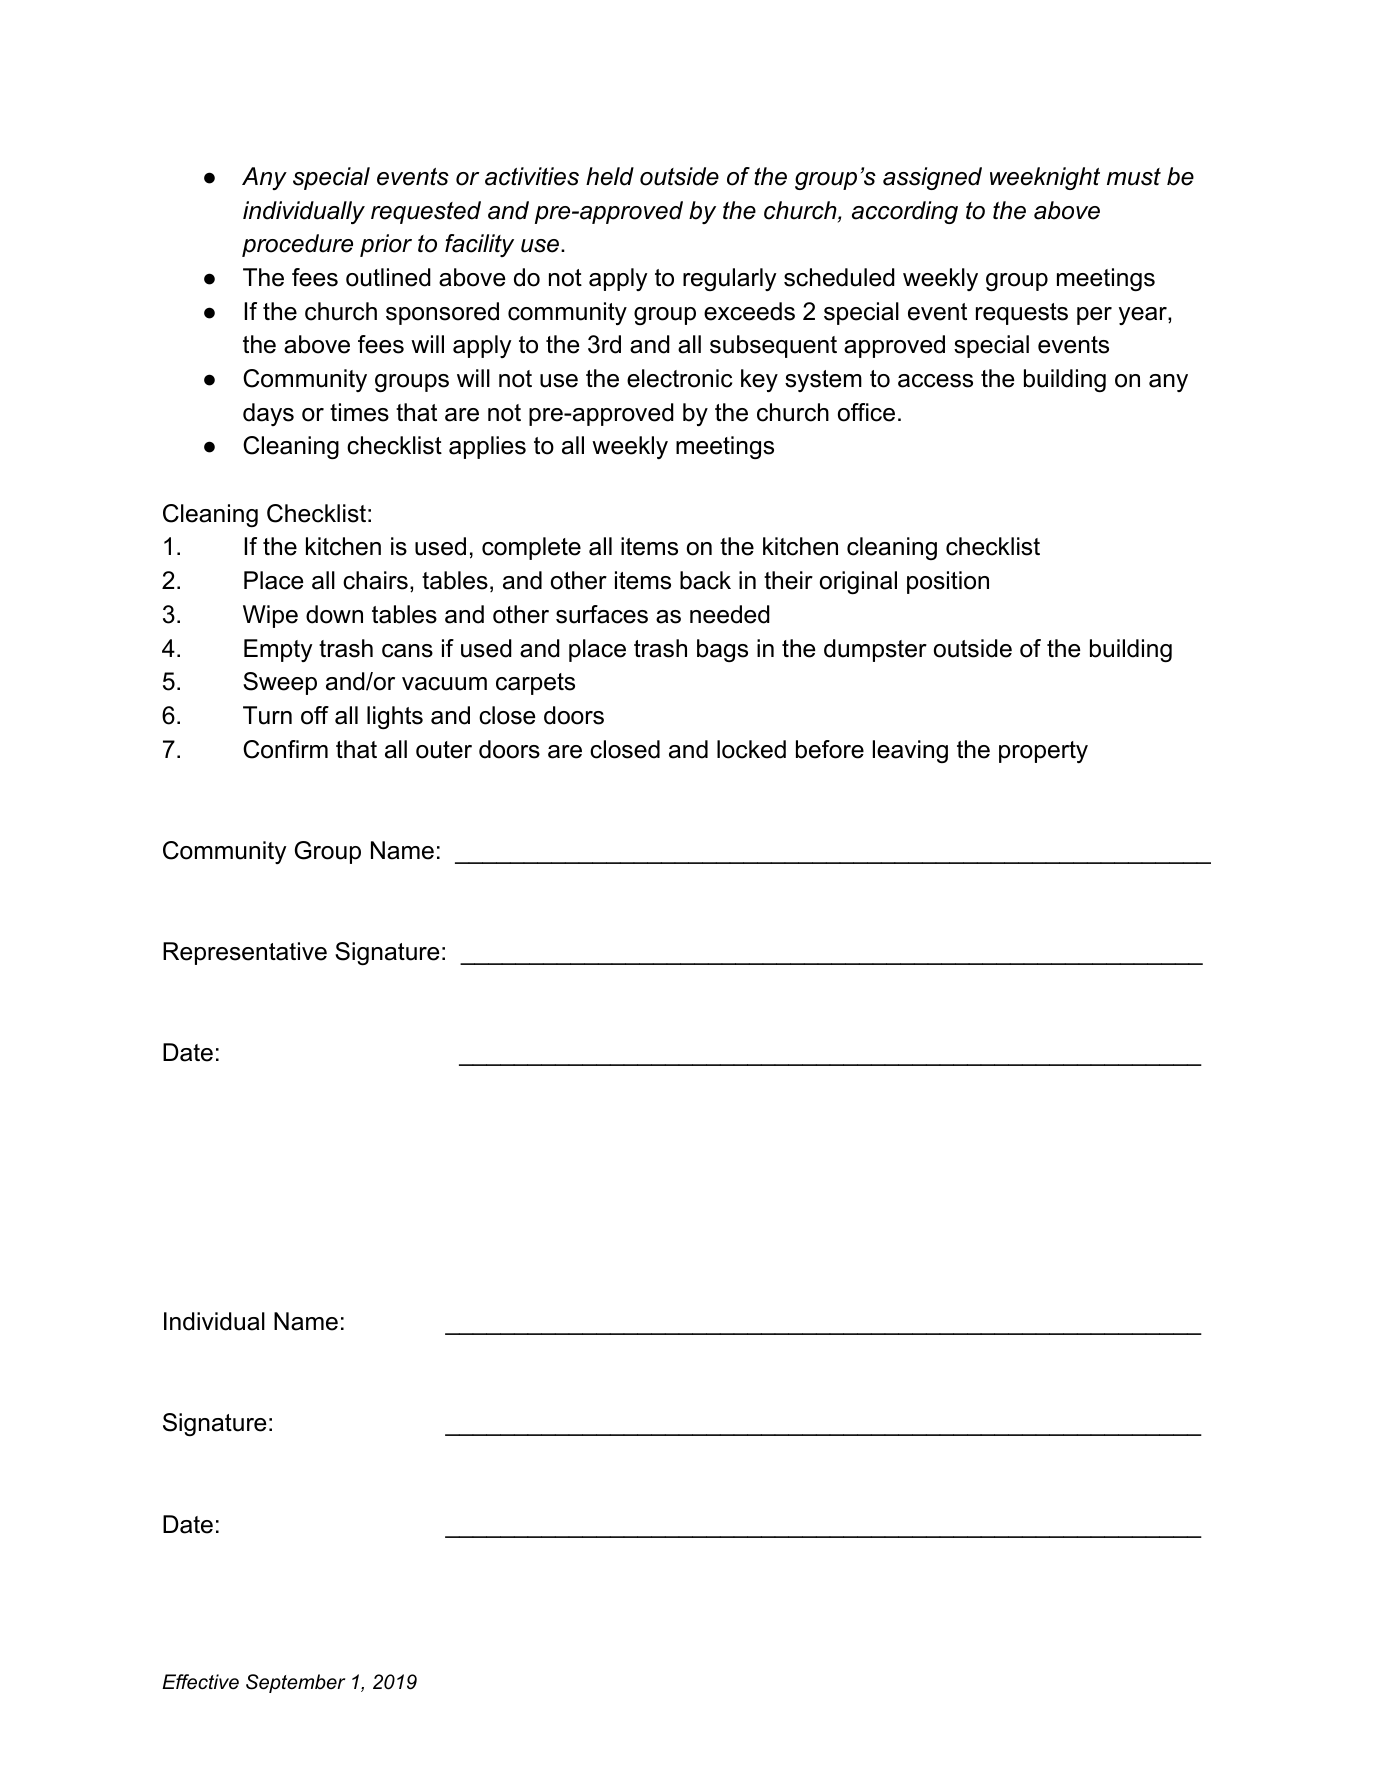  Describe the element at coordinates (297, 245) in the screenshot. I see `procedure` at that location.
